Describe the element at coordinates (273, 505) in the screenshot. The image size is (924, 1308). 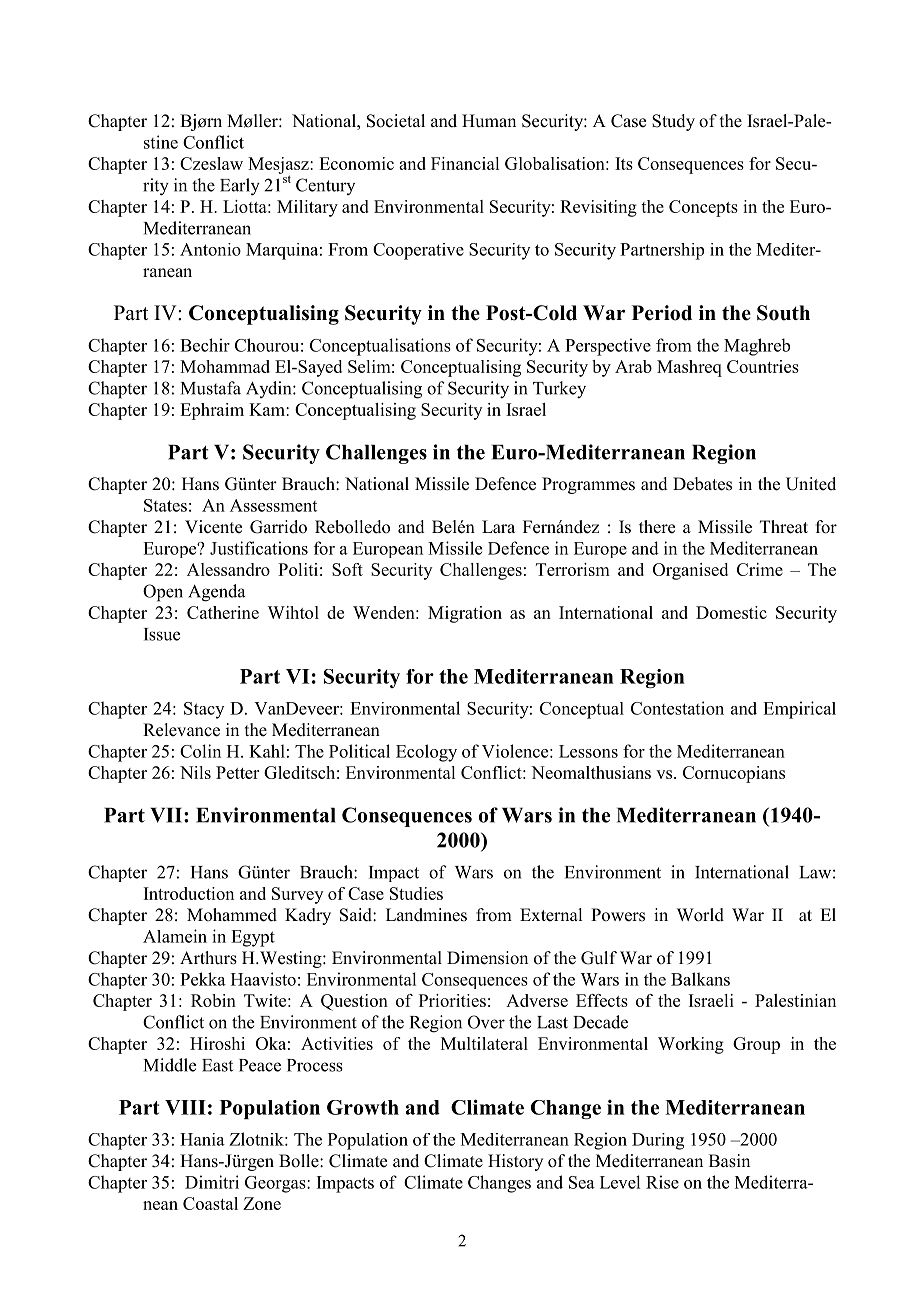
I see `Assessment` at that location.
